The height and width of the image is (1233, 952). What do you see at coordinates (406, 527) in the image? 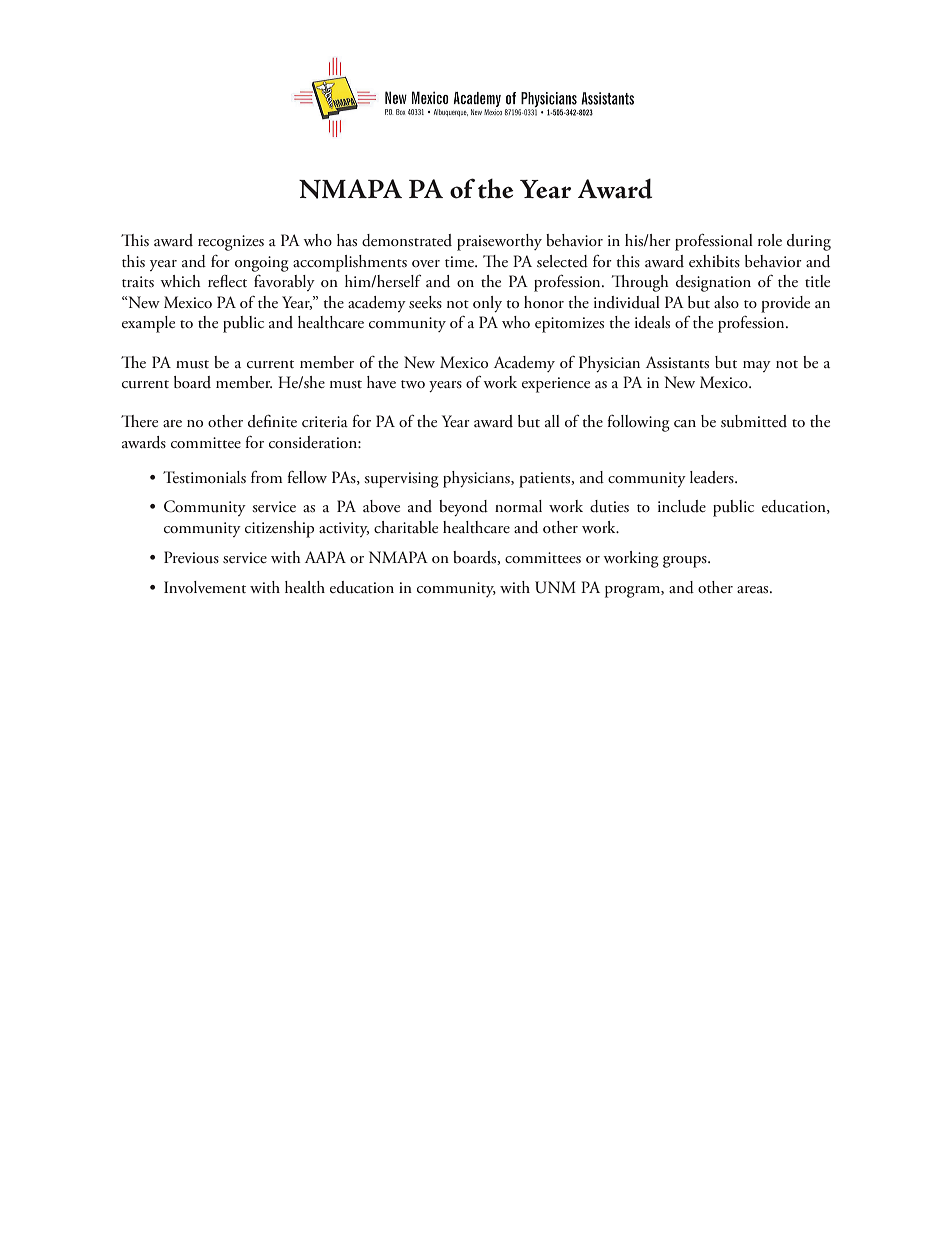
I see `charitable` at bounding box center [406, 527].
